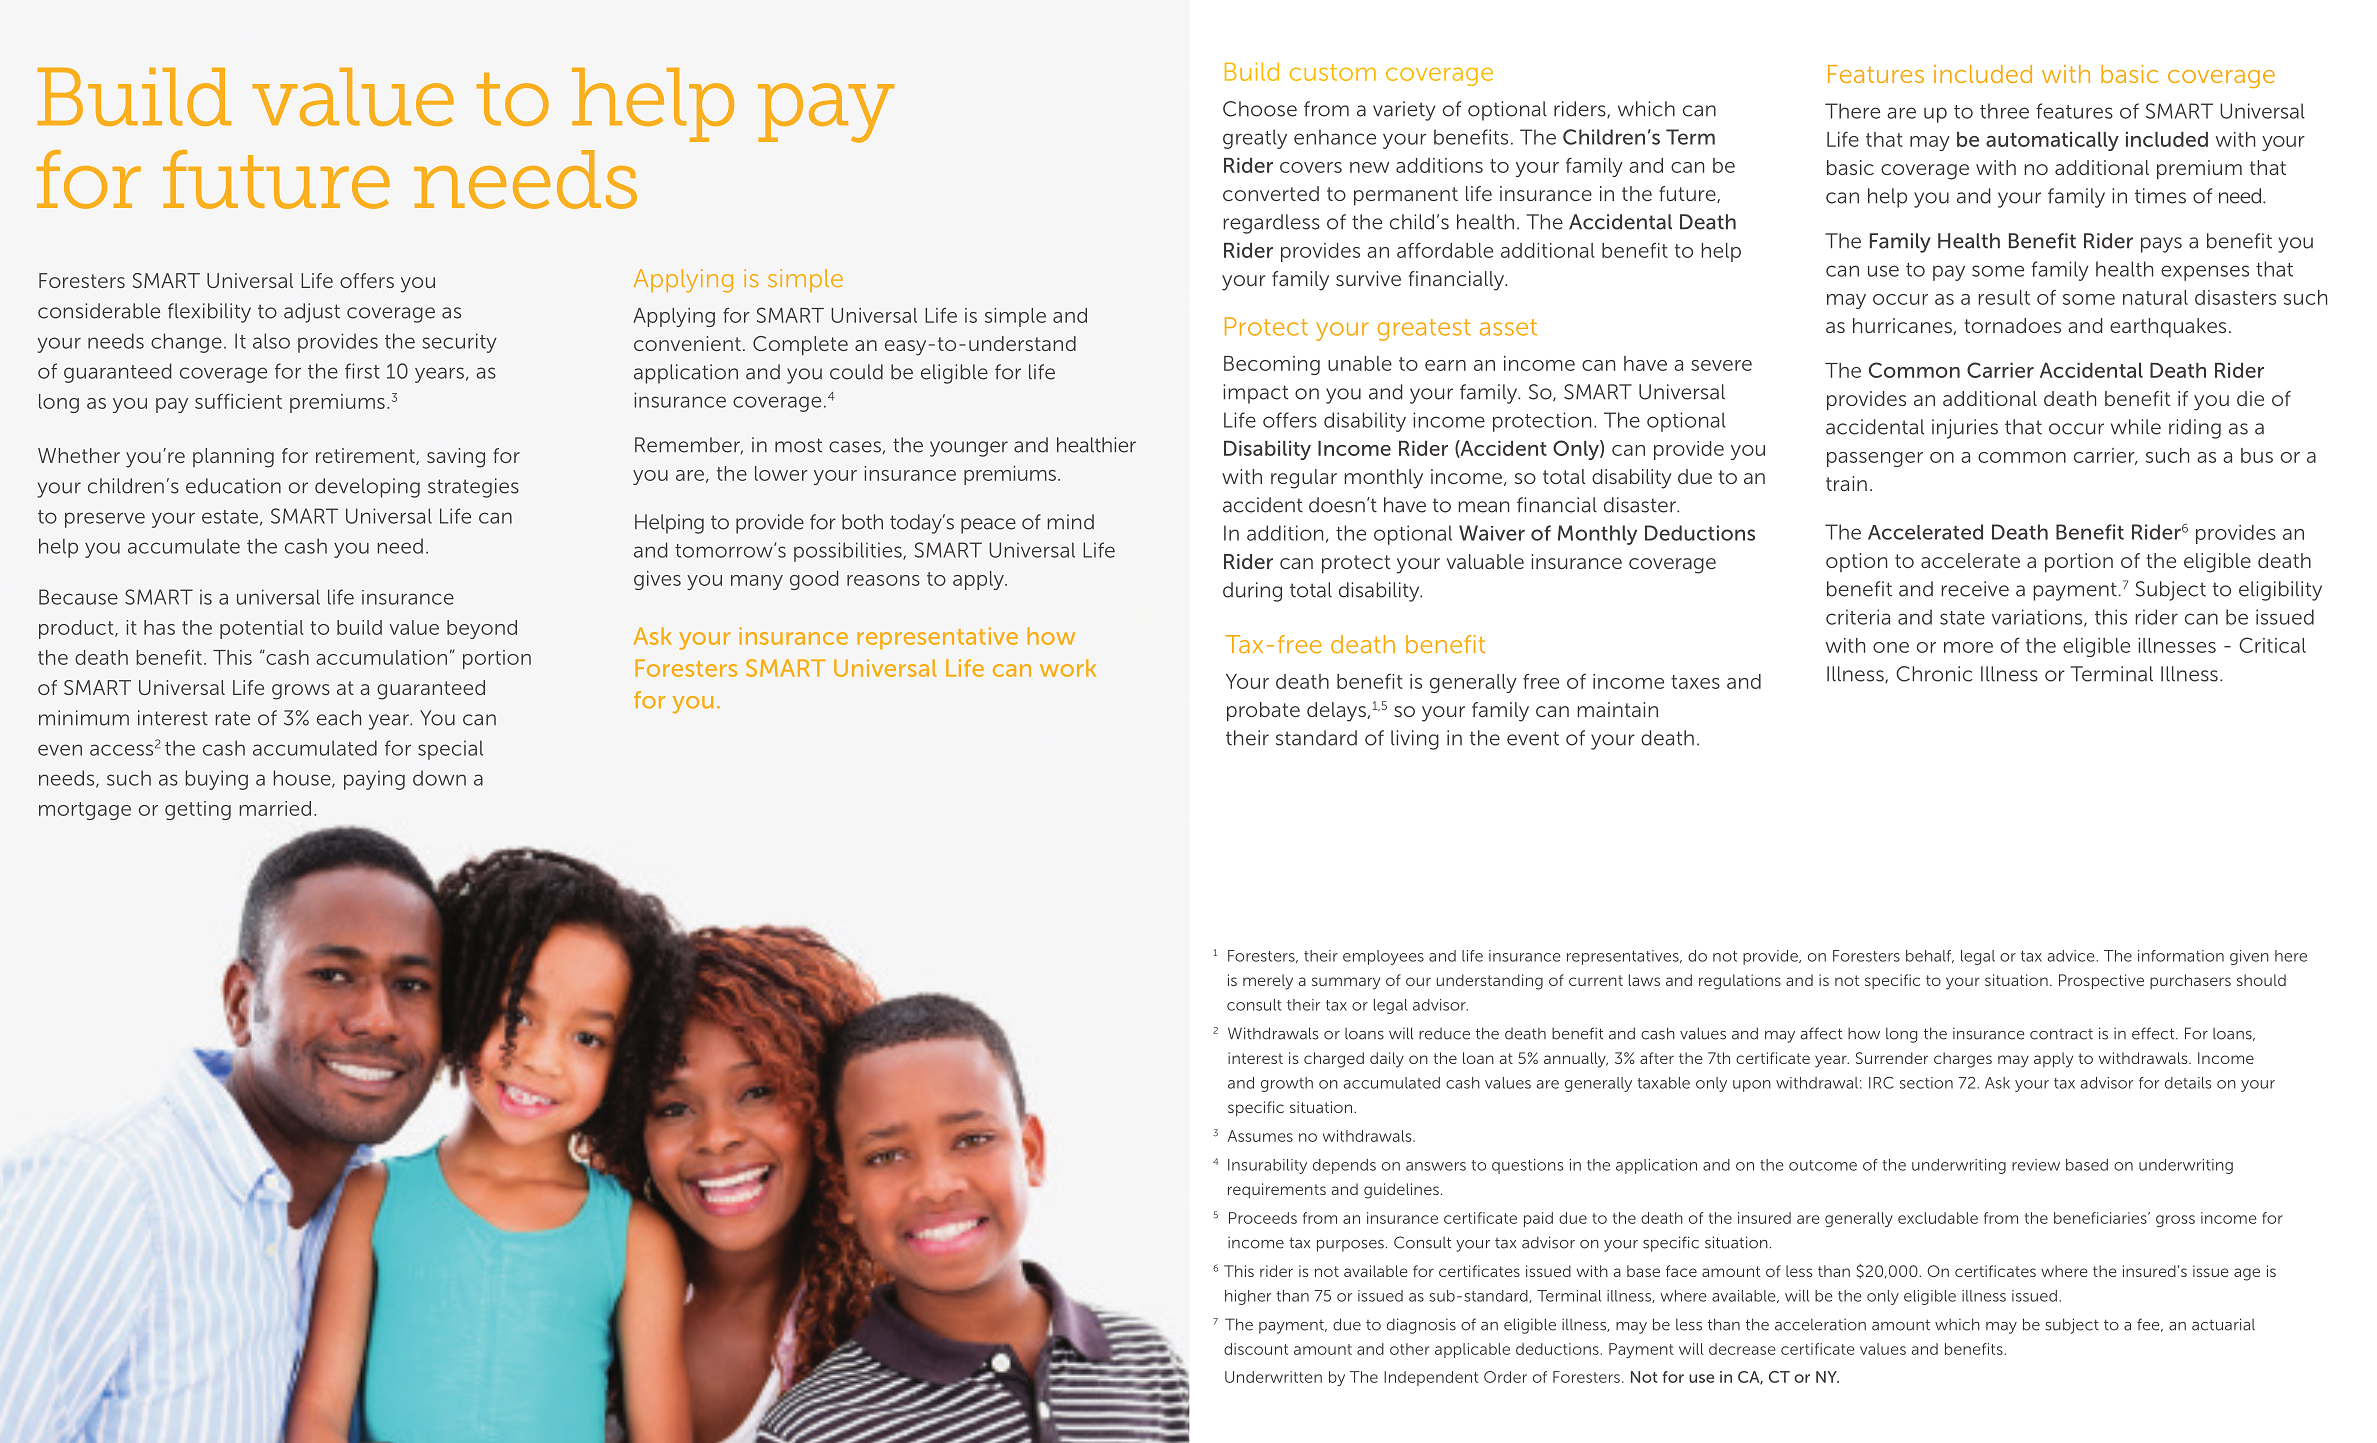 The height and width of the image is (1443, 2377). What do you see at coordinates (312, 313) in the image?
I see `adjust` at bounding box center [312, 313].
